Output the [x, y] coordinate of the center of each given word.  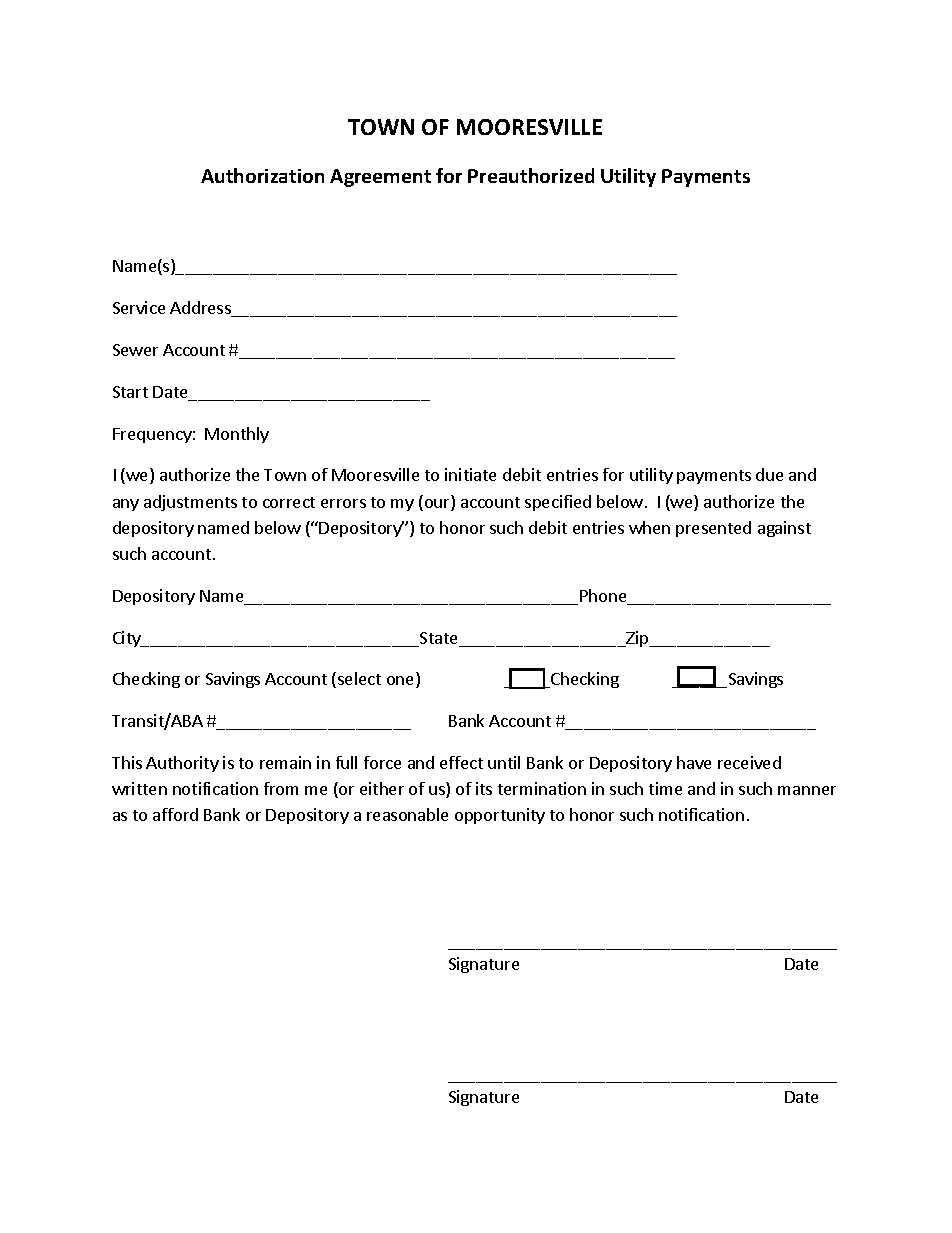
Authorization [262, 175]
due [769, 474]
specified [558, 503]
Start [130, 392]
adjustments [190, 503]
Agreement [380, 178]
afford [175, 814]
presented [713, 529]
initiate [470, 474]
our [438, 505]
